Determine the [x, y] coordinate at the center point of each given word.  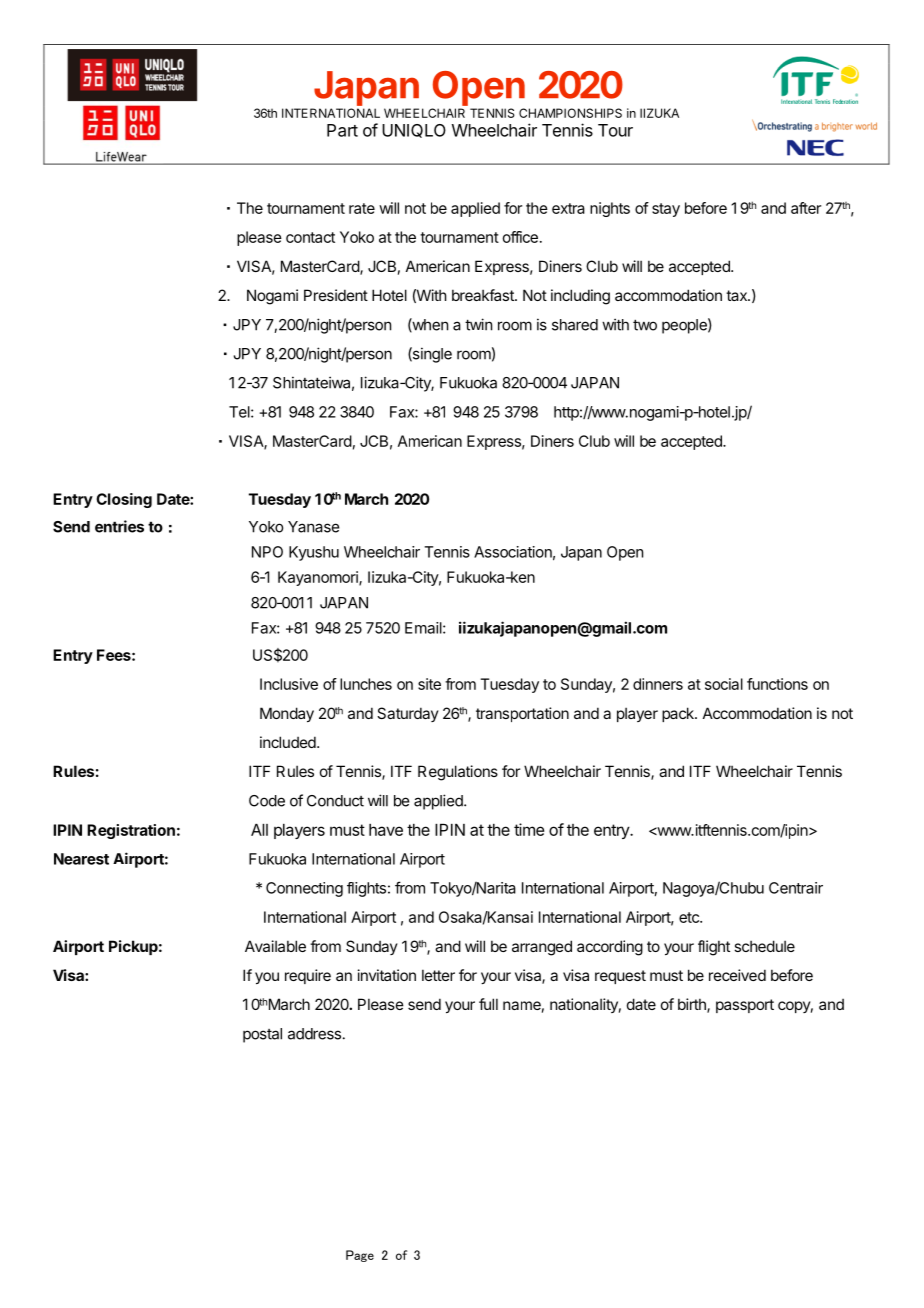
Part [342, 130]
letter [438, 975]
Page [360, 1256]
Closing [124, 500]
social [724, 684]
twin [478, 324]
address [314, 1034]
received [737, 975]
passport [745, 1006]
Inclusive [289, 684]
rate [362, 208]
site [429, 684]
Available [275, 946]
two [645, 325]
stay [666, 210]
